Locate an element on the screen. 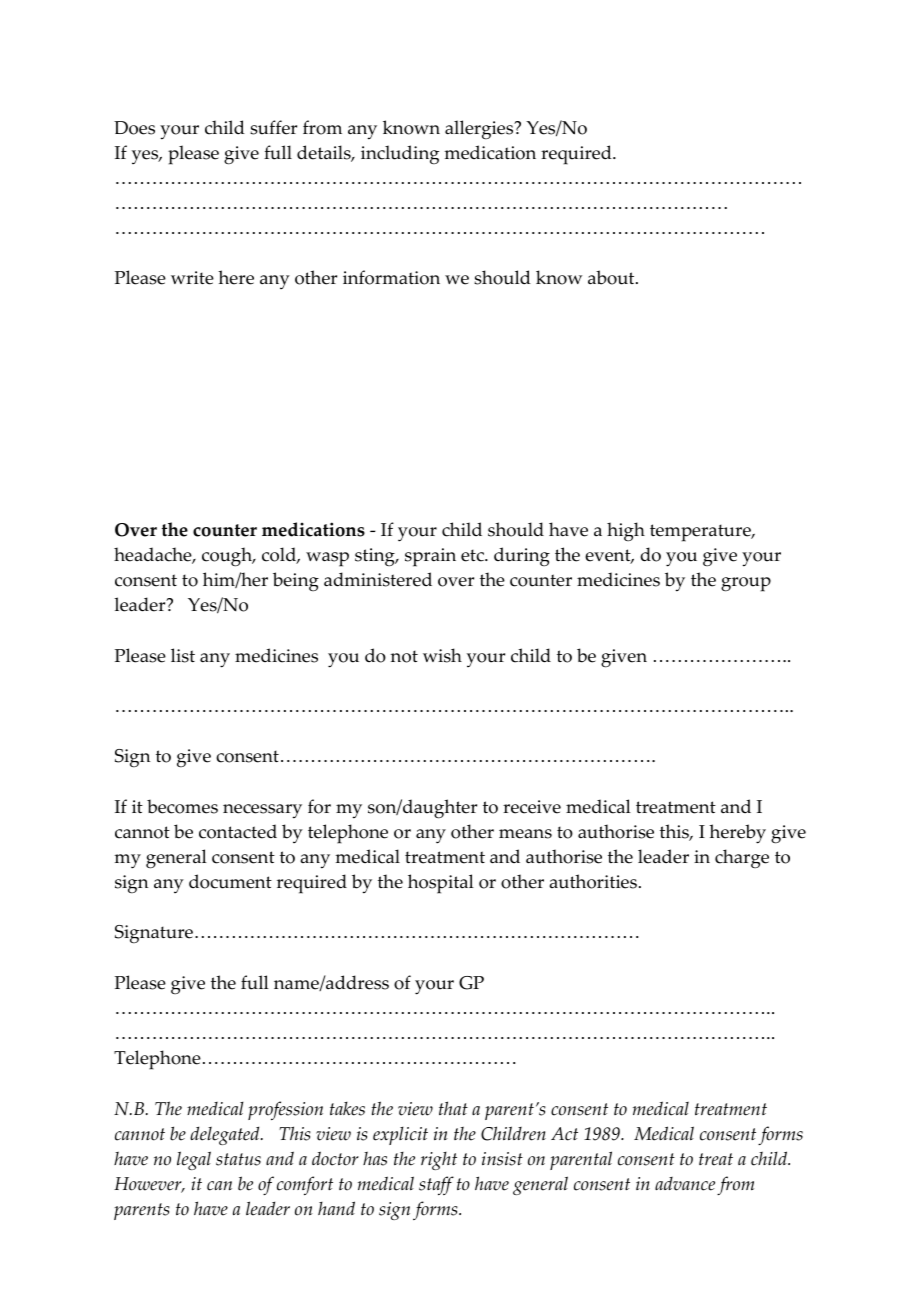  group is located at coordinates (746, 584).
